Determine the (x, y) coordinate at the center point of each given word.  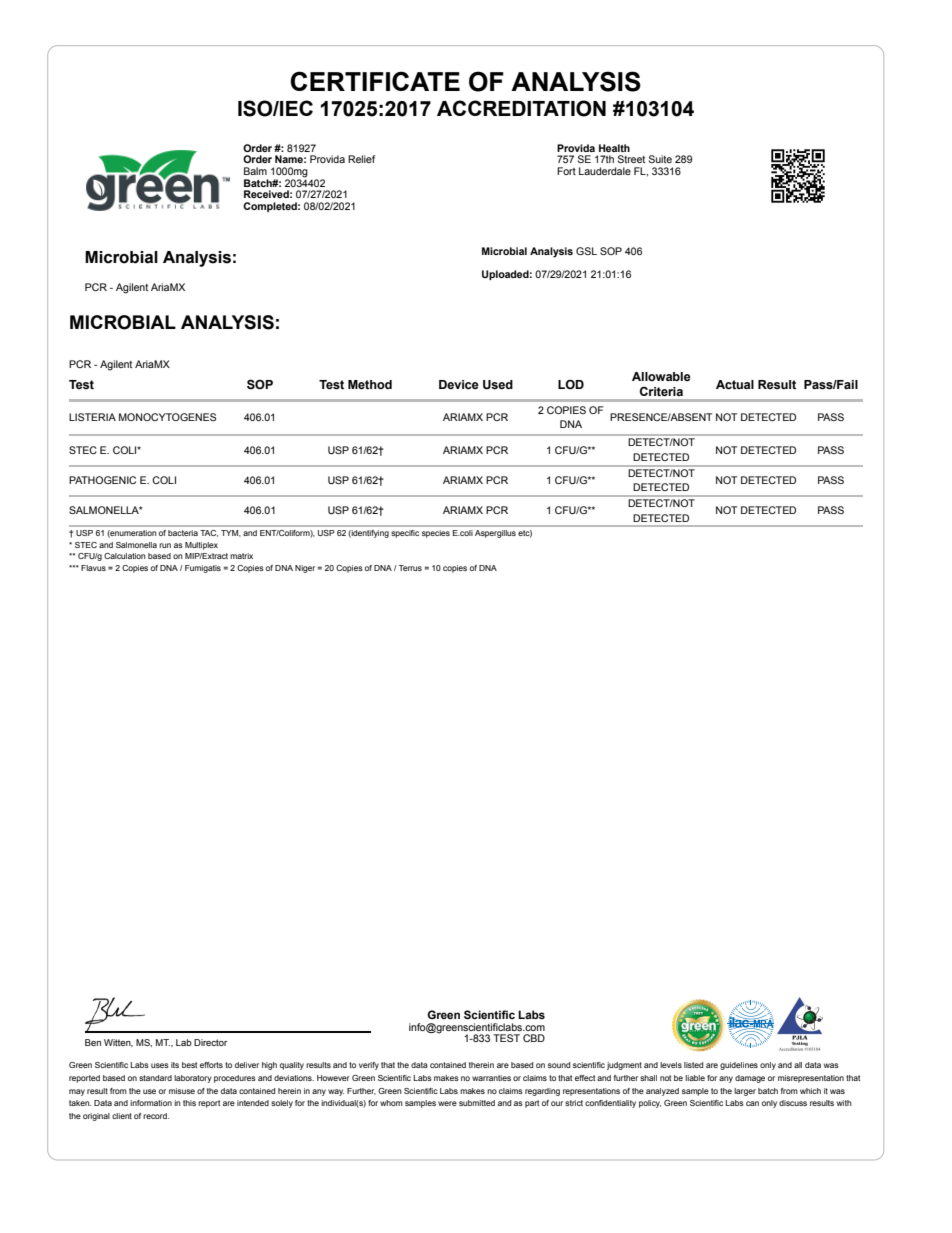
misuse (182, 1091)
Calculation (125, 556)
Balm (255, 171)
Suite (660, 159)
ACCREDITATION (521, 108)
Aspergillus (495, 534)
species (436, 534)
